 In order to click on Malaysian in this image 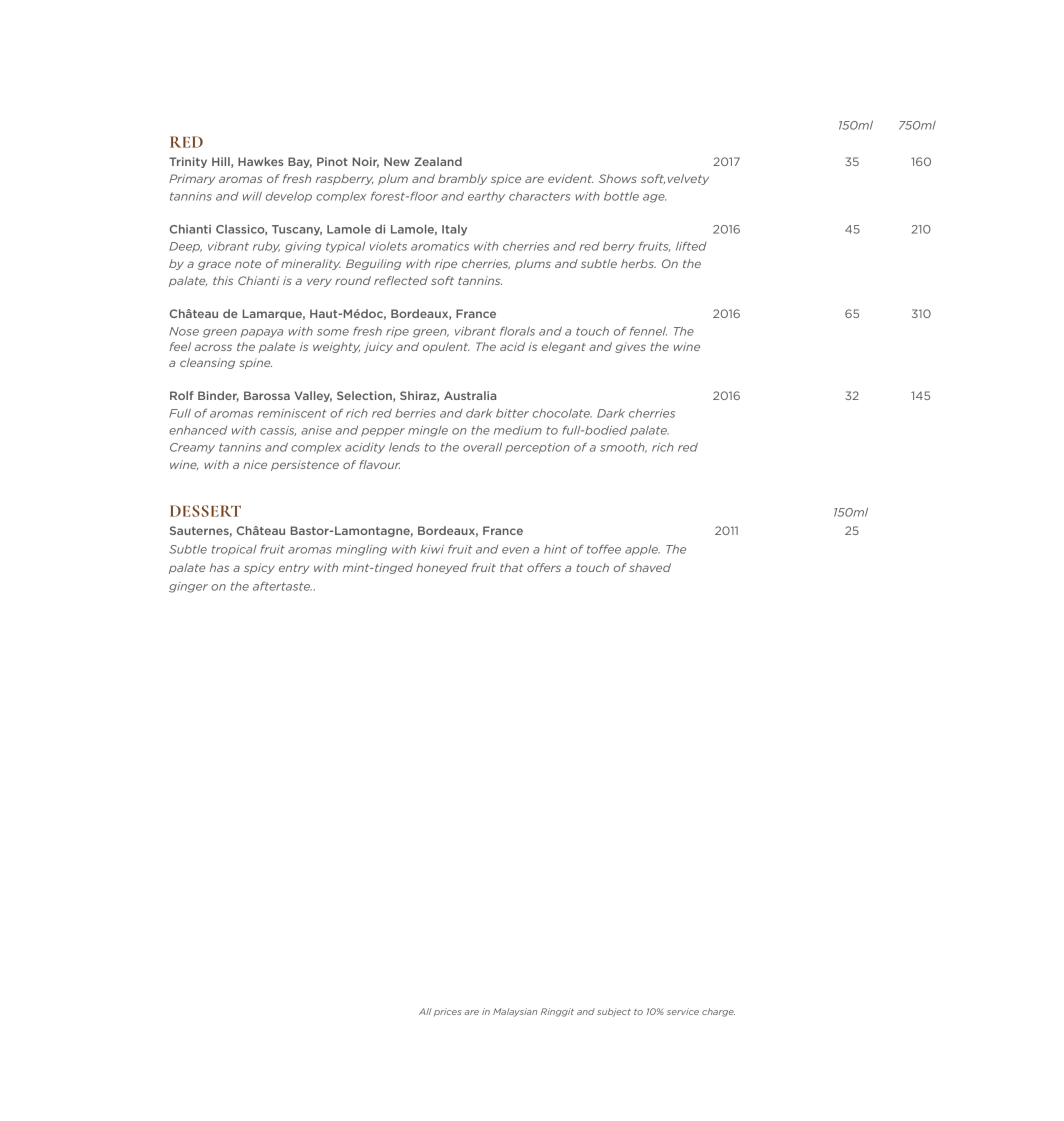, I will do `click(515, 1012)`.
